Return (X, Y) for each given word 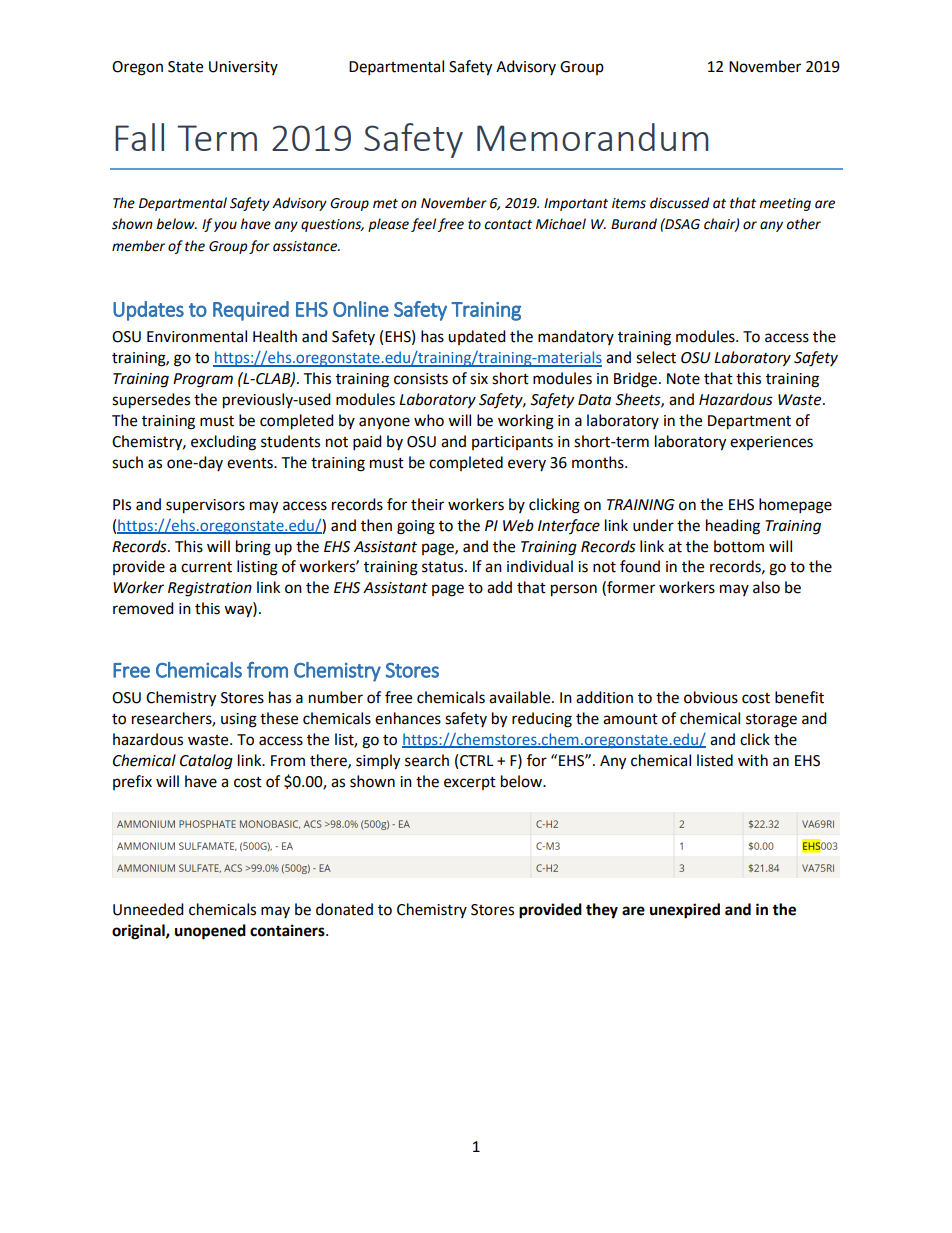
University (243, 68)
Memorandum (593, 137)
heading (733, 527)
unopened (210, 932)
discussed (679, 203)
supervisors (205, 506)
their (427, 504)
